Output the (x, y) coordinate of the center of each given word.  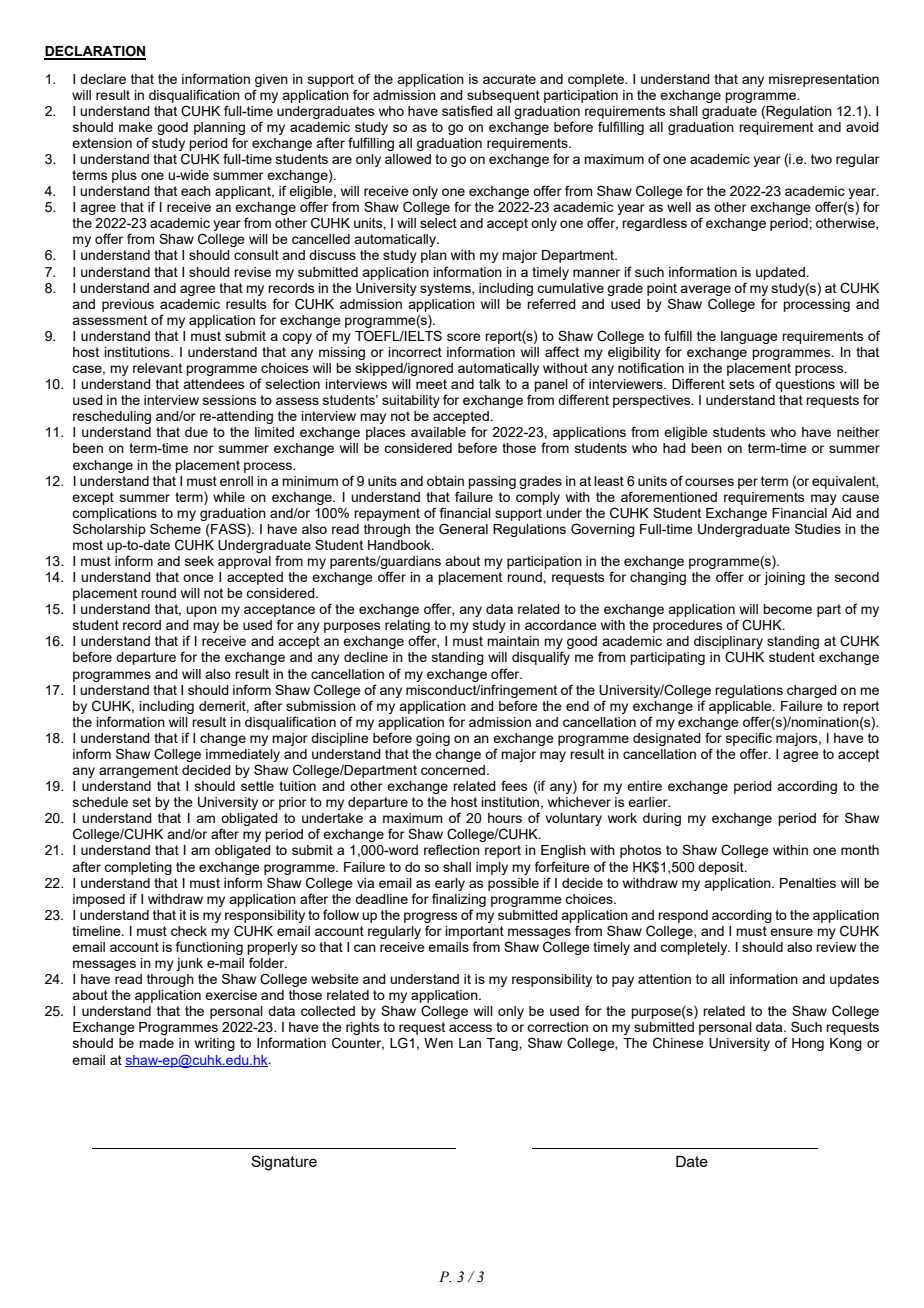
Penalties (808, 883)
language (749, 337)
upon (201, 611)
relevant (157, 368)
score (464, 337)
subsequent (503, 96)
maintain (513, 641)
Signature (284, 1163)
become (787, 609)
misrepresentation (824, 80)
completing (138, 868)
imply (492, 868)
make (136, 127)
